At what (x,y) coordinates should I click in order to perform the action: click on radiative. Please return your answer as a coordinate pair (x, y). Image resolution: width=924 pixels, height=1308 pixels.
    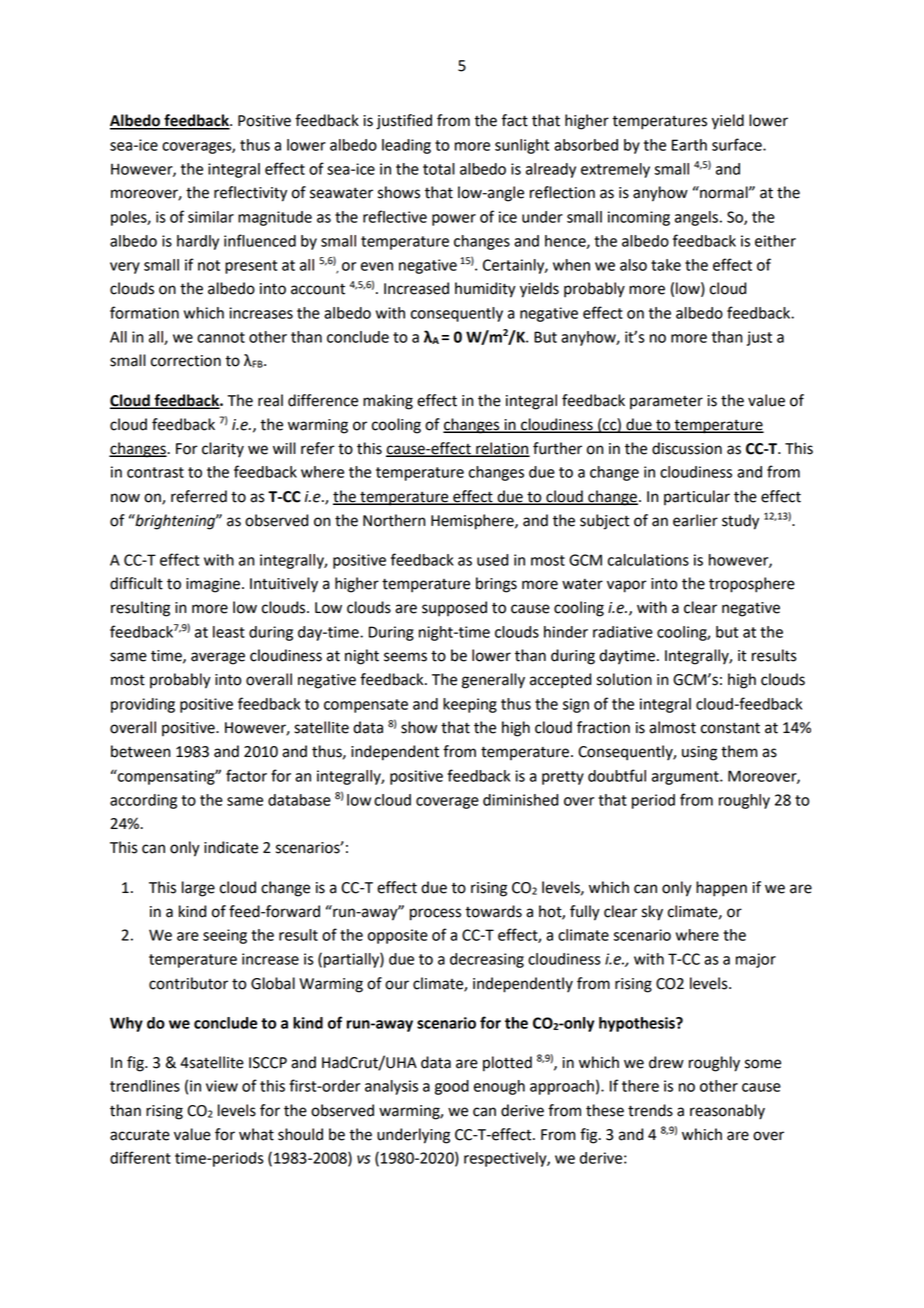
    Looking at the image, I should click on (623, 632).
